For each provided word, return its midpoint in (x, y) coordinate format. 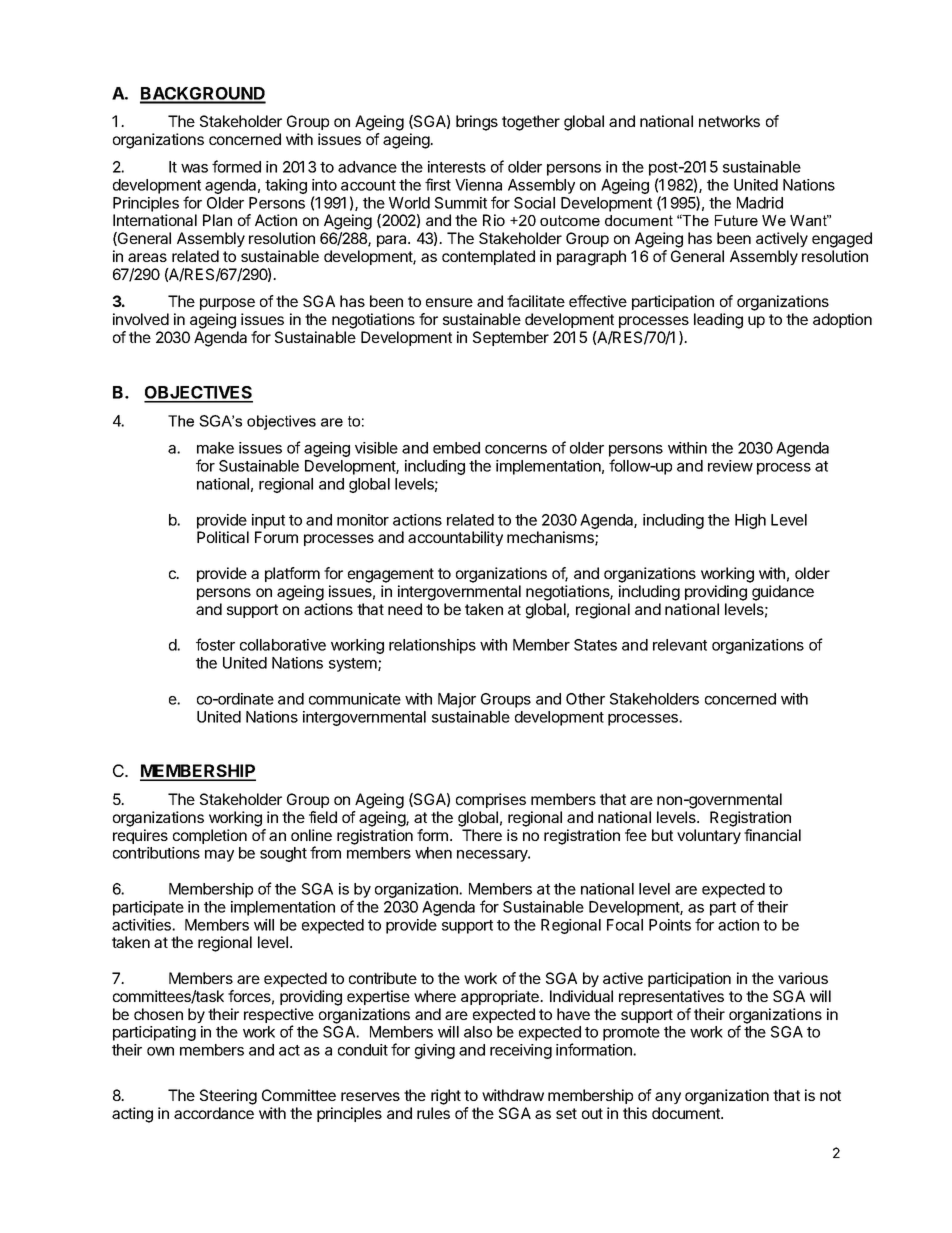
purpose (227, 304)
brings (477, 123)
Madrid (760, 203)
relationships (432, 646)
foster (215, 644)
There (482, 835)
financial (772, 835)
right (446, 1097)
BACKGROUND (203, 95)
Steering (228, 1097)
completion (210, 836)
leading (718, 321)
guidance (783, 593)
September (511, 338)
